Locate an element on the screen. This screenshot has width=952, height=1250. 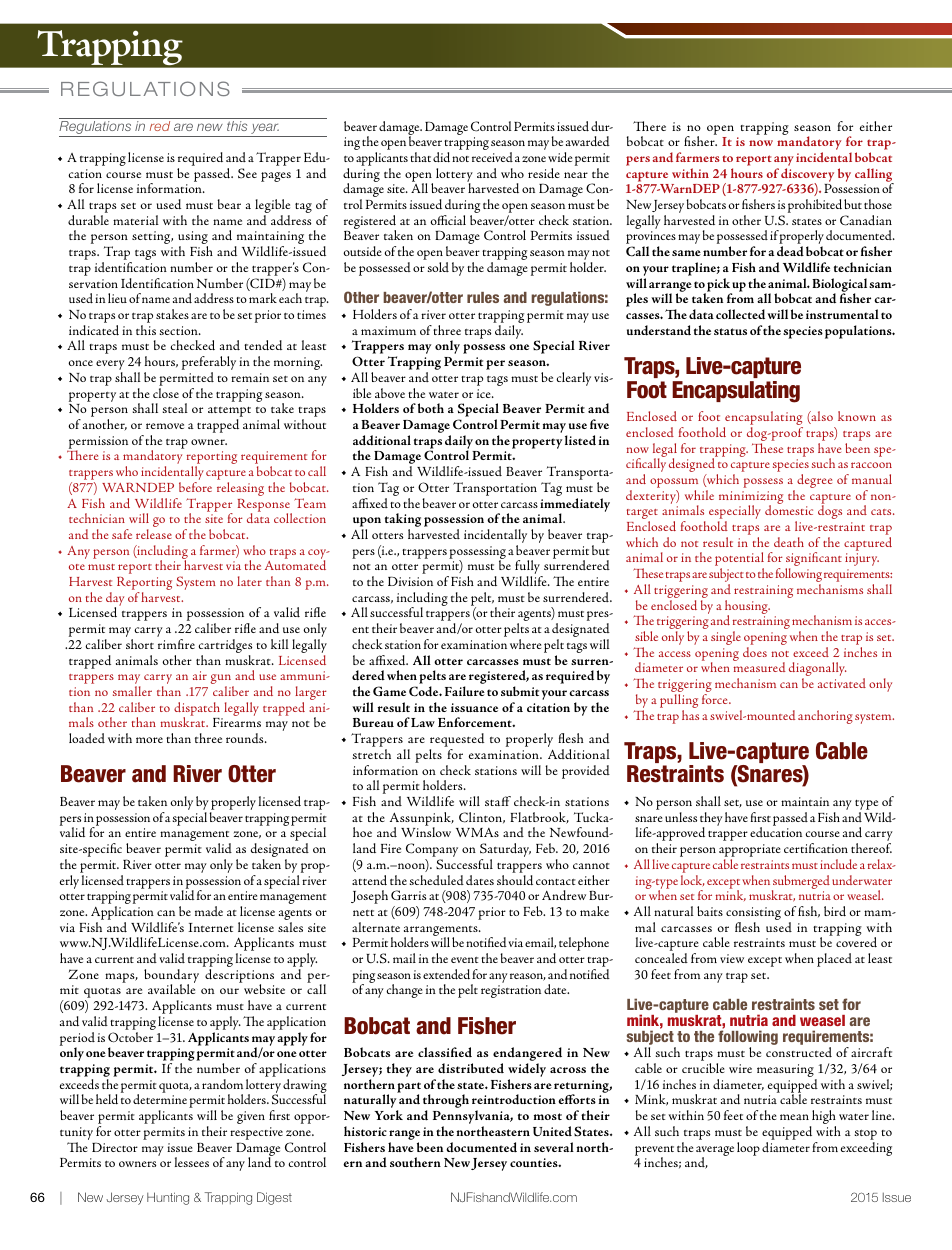
bear is located at coordinates (229, 204).
